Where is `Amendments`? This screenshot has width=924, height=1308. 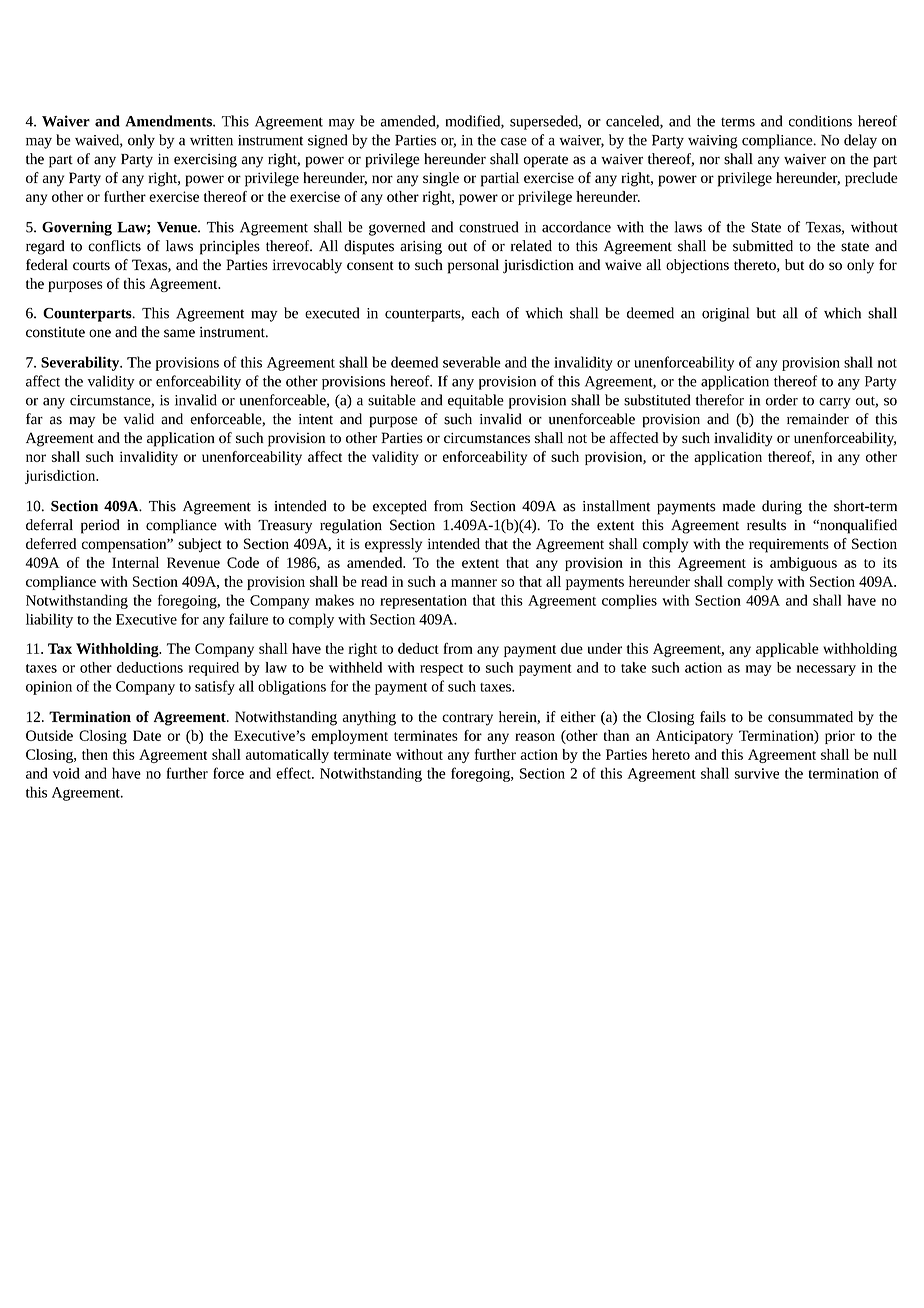 Amendments is located at coordinates (169, 121).
